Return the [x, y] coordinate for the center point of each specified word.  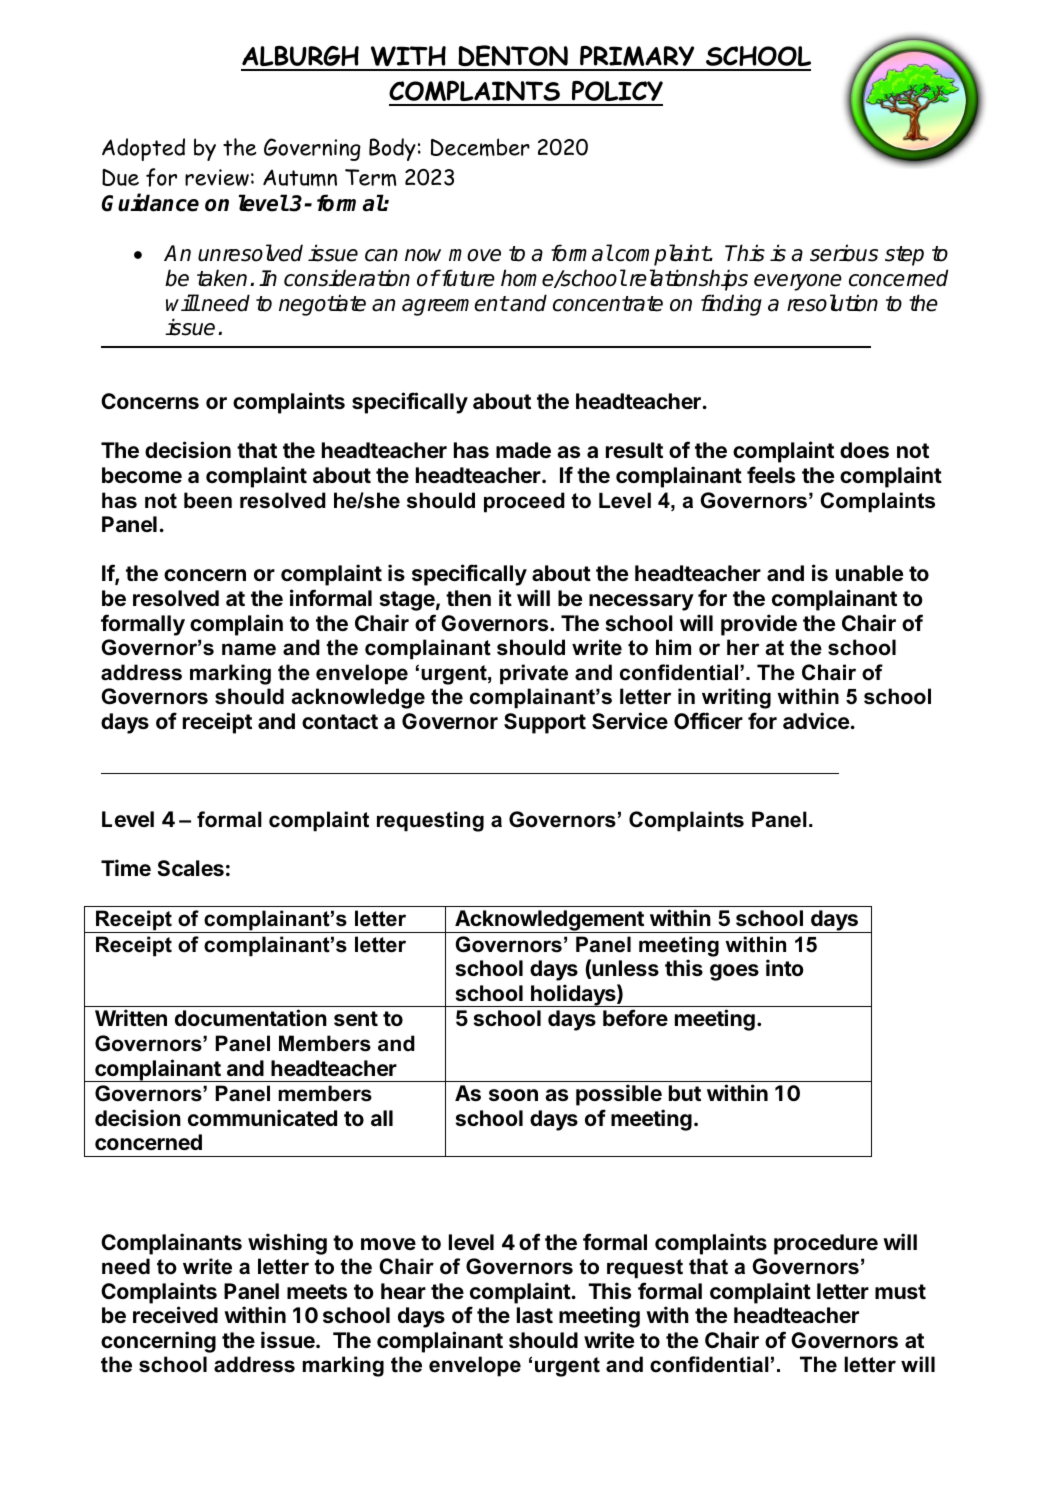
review [217, 177]
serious [844, 253]
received [175, 1314]
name [249, 649]
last [535, 1315]
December [480, 147]
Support [545, 723]
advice [816, 720]
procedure [826, 1244]
